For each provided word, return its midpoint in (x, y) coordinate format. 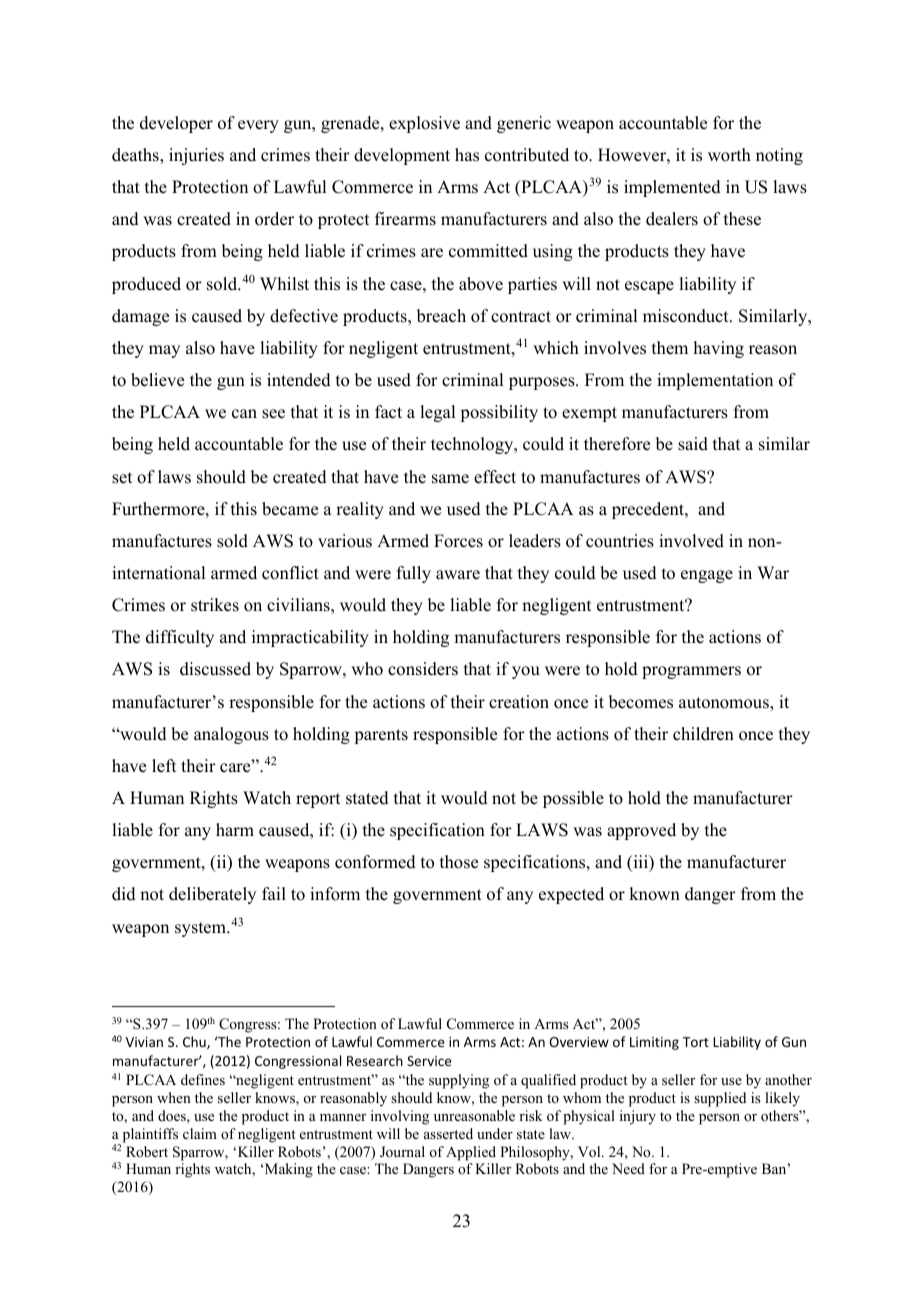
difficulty (180, 638)
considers (423, 669)
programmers (691, 672)
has (467, 155)
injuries (196, 156)
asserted (448, 1133)
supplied (720, 1099)
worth (729, 155)
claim (200, 1133)
